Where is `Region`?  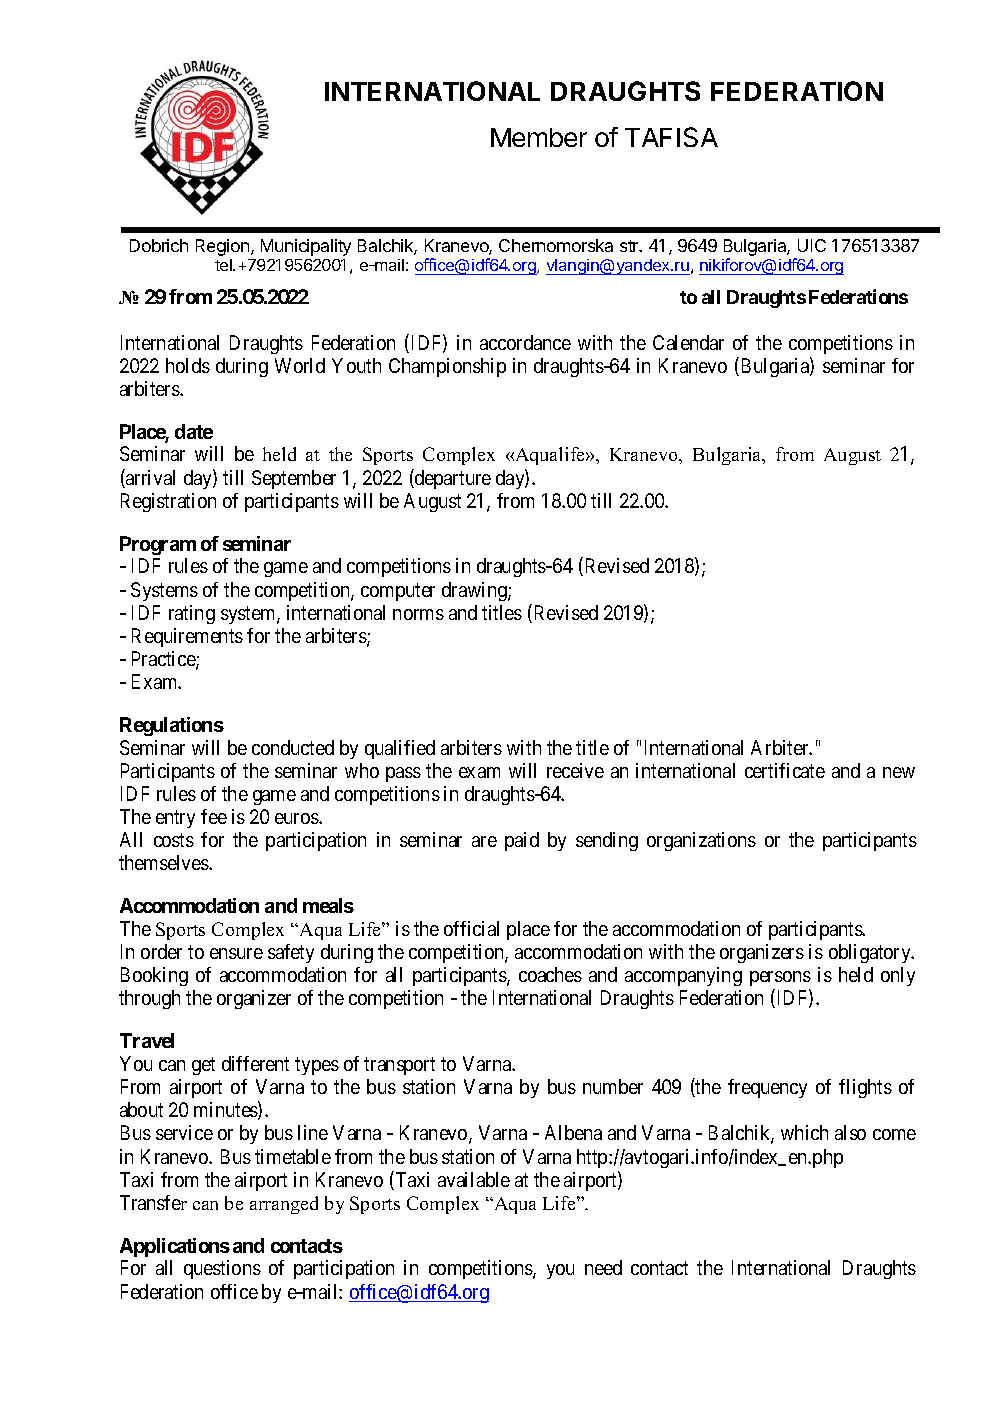
Region is located at coordinates (222, 247).
